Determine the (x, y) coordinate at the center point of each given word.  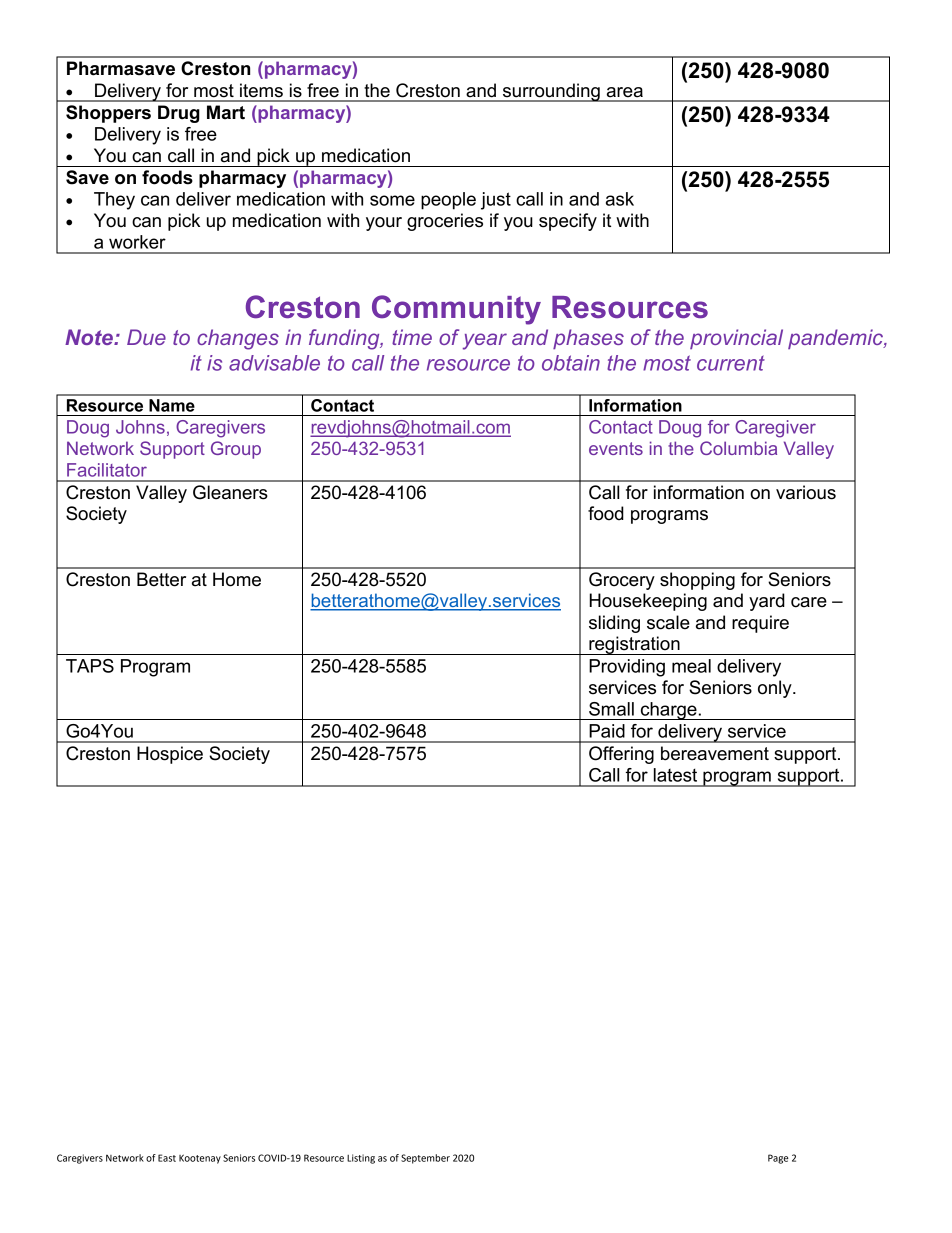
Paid (607, 731)
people (448, 201)
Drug (179, 114)
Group (236, 450)
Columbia (738, 448)
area (625, 92)
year (485, 341)
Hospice (170, 755)
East (167, 1158)
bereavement (715, 753)
